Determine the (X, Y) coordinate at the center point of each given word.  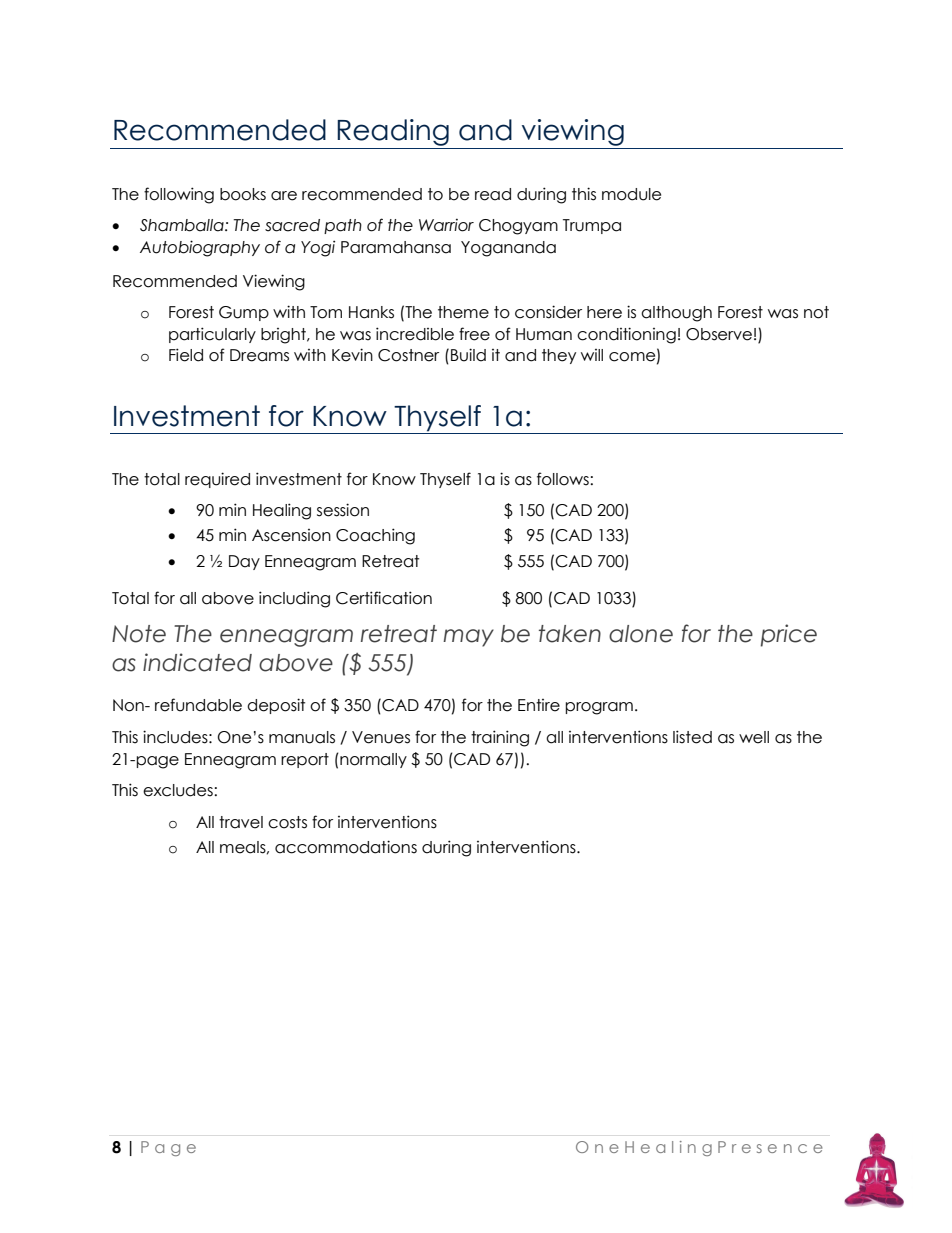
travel (241, 822)
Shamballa (183, 225)
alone (641, 634)
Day (244, 562)
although (676, 314)
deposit (276, 706)
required (217, 480)
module (631, 194)
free (474, 334)
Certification (384, 598)
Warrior (446, 225)
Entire (539, 705)
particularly (212, 335)
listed (692, 737)
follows (564, 479)
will (592, 355)
